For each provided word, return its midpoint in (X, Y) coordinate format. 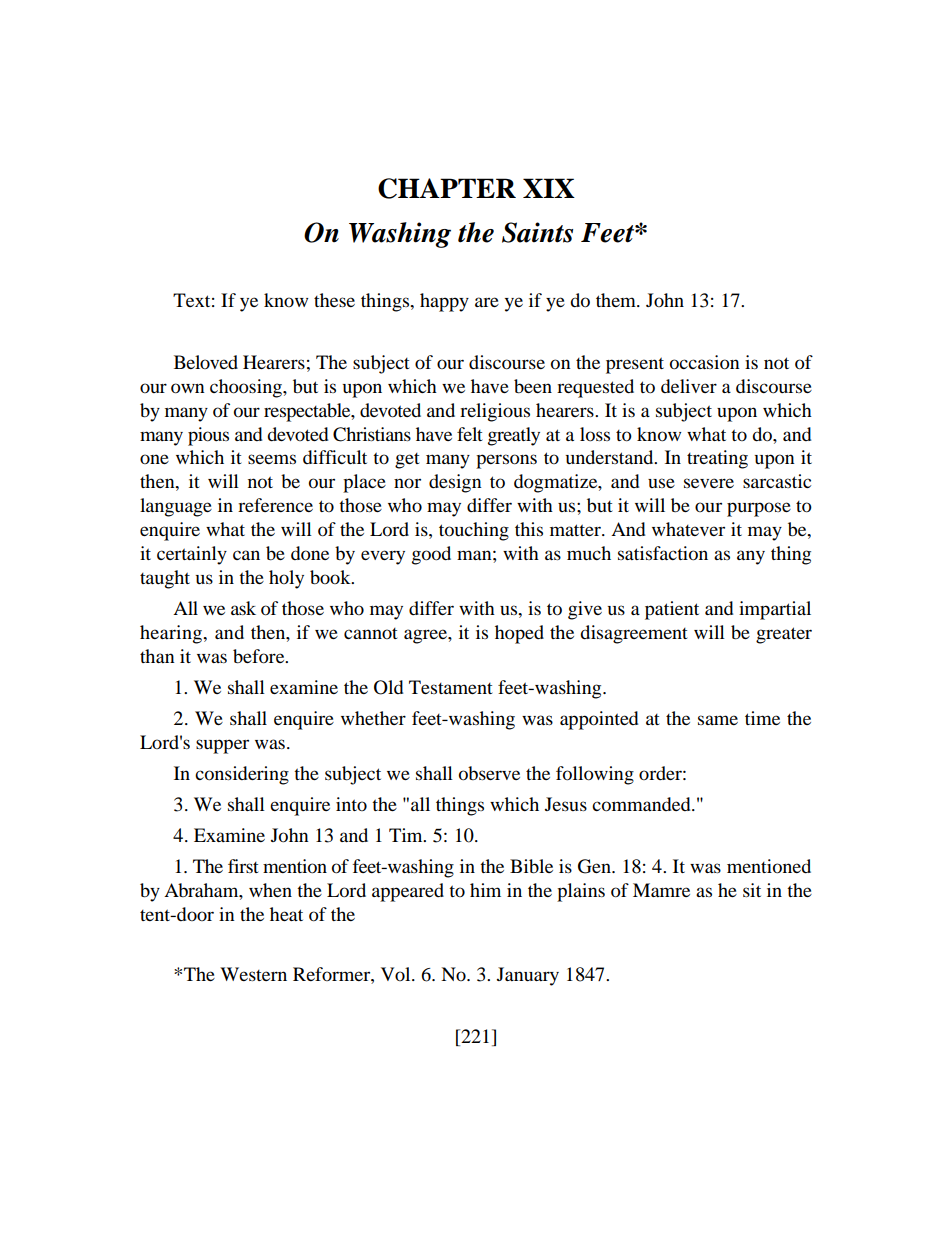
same (718, 720)
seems (272, 459)
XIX (549, 188)
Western (253, 974)
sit (752, 890)
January (528, 976)
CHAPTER (447, 188)
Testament (451, 687)
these (334, 300)
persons (506, 461)
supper (222, 746)
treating (717, 459)
